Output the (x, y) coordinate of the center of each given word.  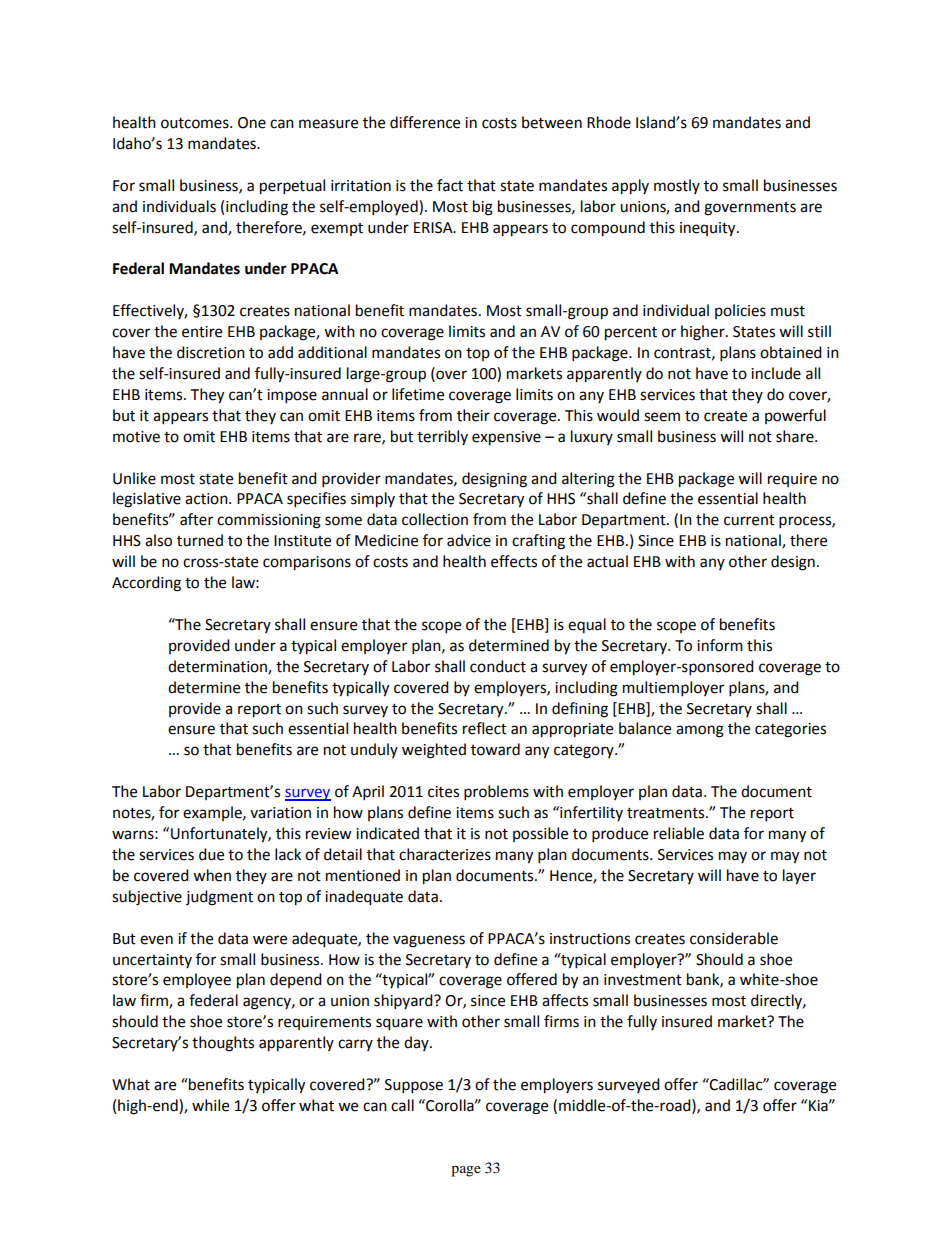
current (749, 520)
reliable (679, 833)
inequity (709, 229)
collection (435, 519)
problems (496, 793)
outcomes (196, 123)
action (207, 499)
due (211, 854)
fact (450, 185)
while (210, 1105)
